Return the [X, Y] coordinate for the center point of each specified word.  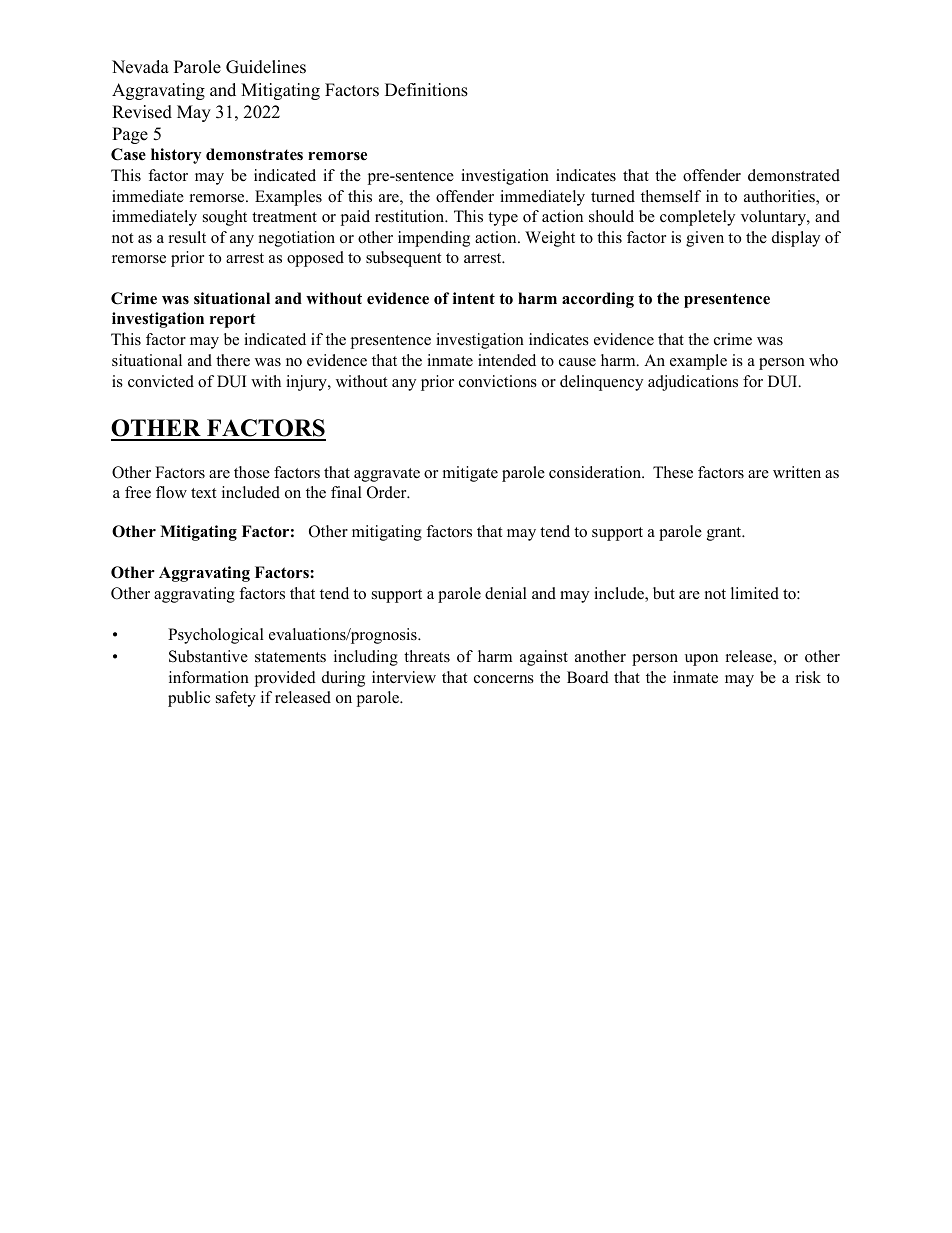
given [705, 239]
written [797, 472]
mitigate [470, 474]
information [209, 677]
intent [474, 298]
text [204, 493]
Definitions [426, 90]
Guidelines [266, 67]
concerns [504, 679]
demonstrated [794, 175]
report [233, 320]
